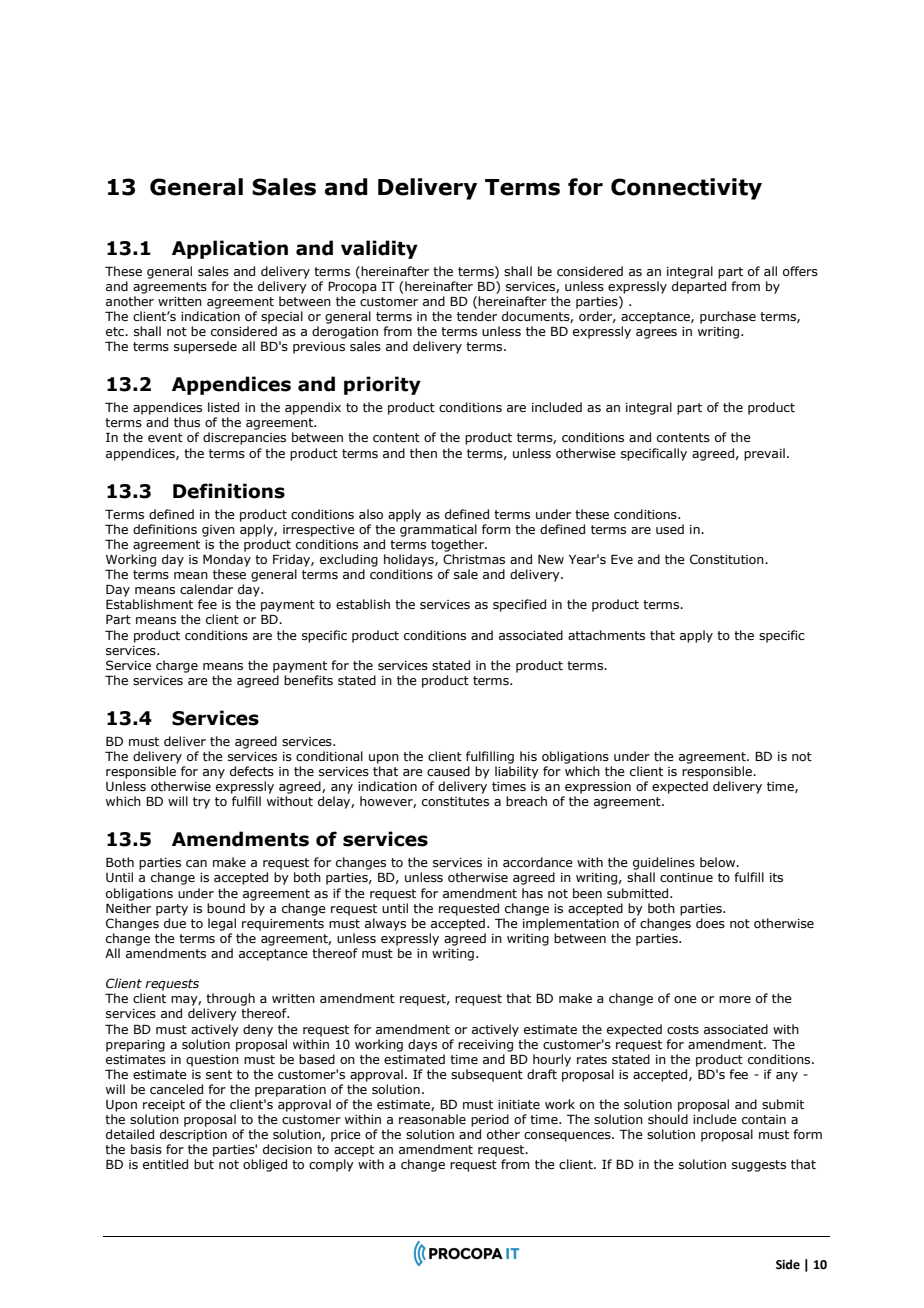  I want to click on Constitution, so click(728, 559).
